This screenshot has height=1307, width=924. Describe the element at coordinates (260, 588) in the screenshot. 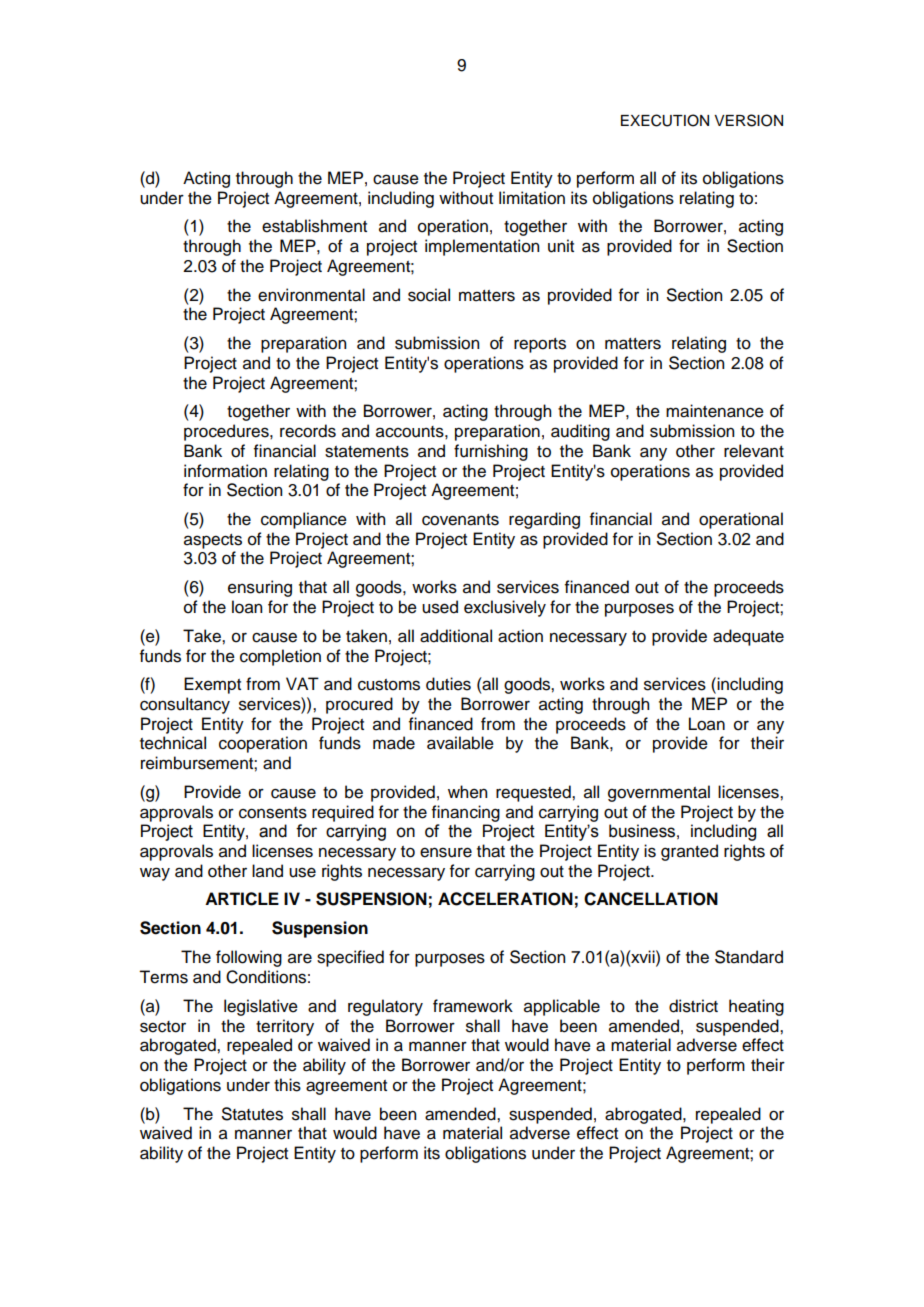

I see `ensuring` at that location.
